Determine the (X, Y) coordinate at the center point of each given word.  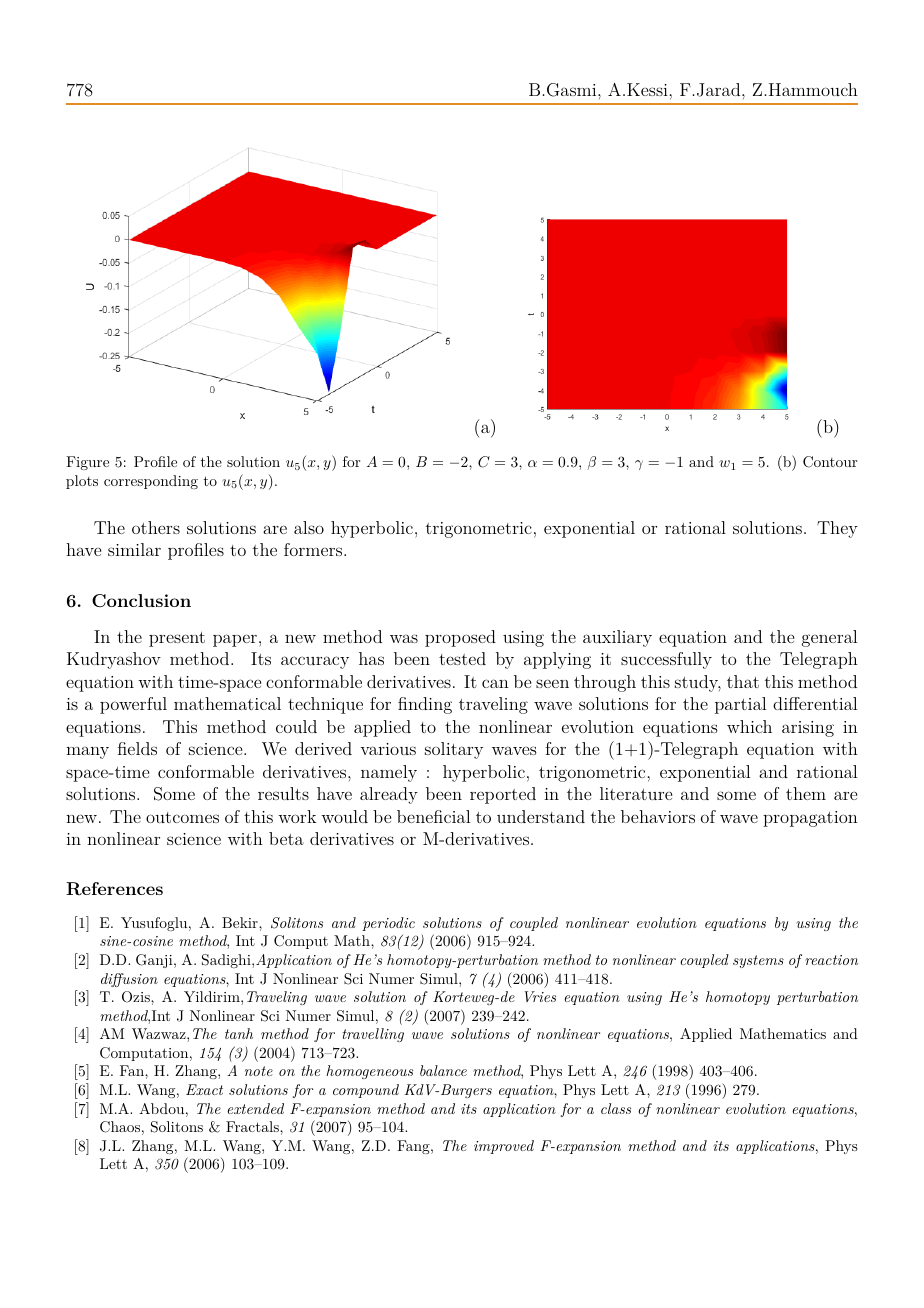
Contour (830, 462)
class (616, 1108)
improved (504, 1147)
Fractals (253, 1126)
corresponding (151, 482)
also (309, 527)
